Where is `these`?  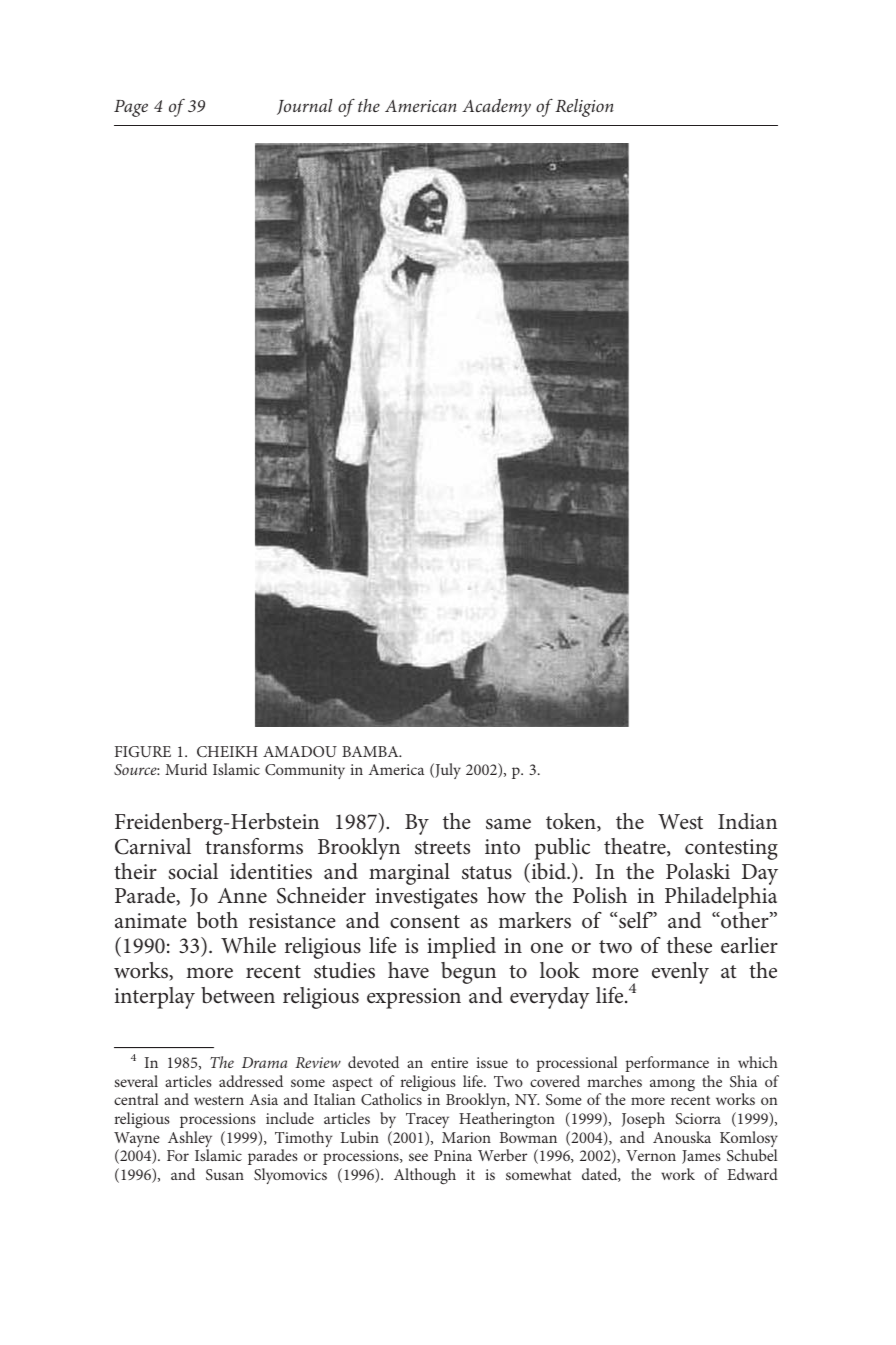
these is located at coordinates (689, 945).
